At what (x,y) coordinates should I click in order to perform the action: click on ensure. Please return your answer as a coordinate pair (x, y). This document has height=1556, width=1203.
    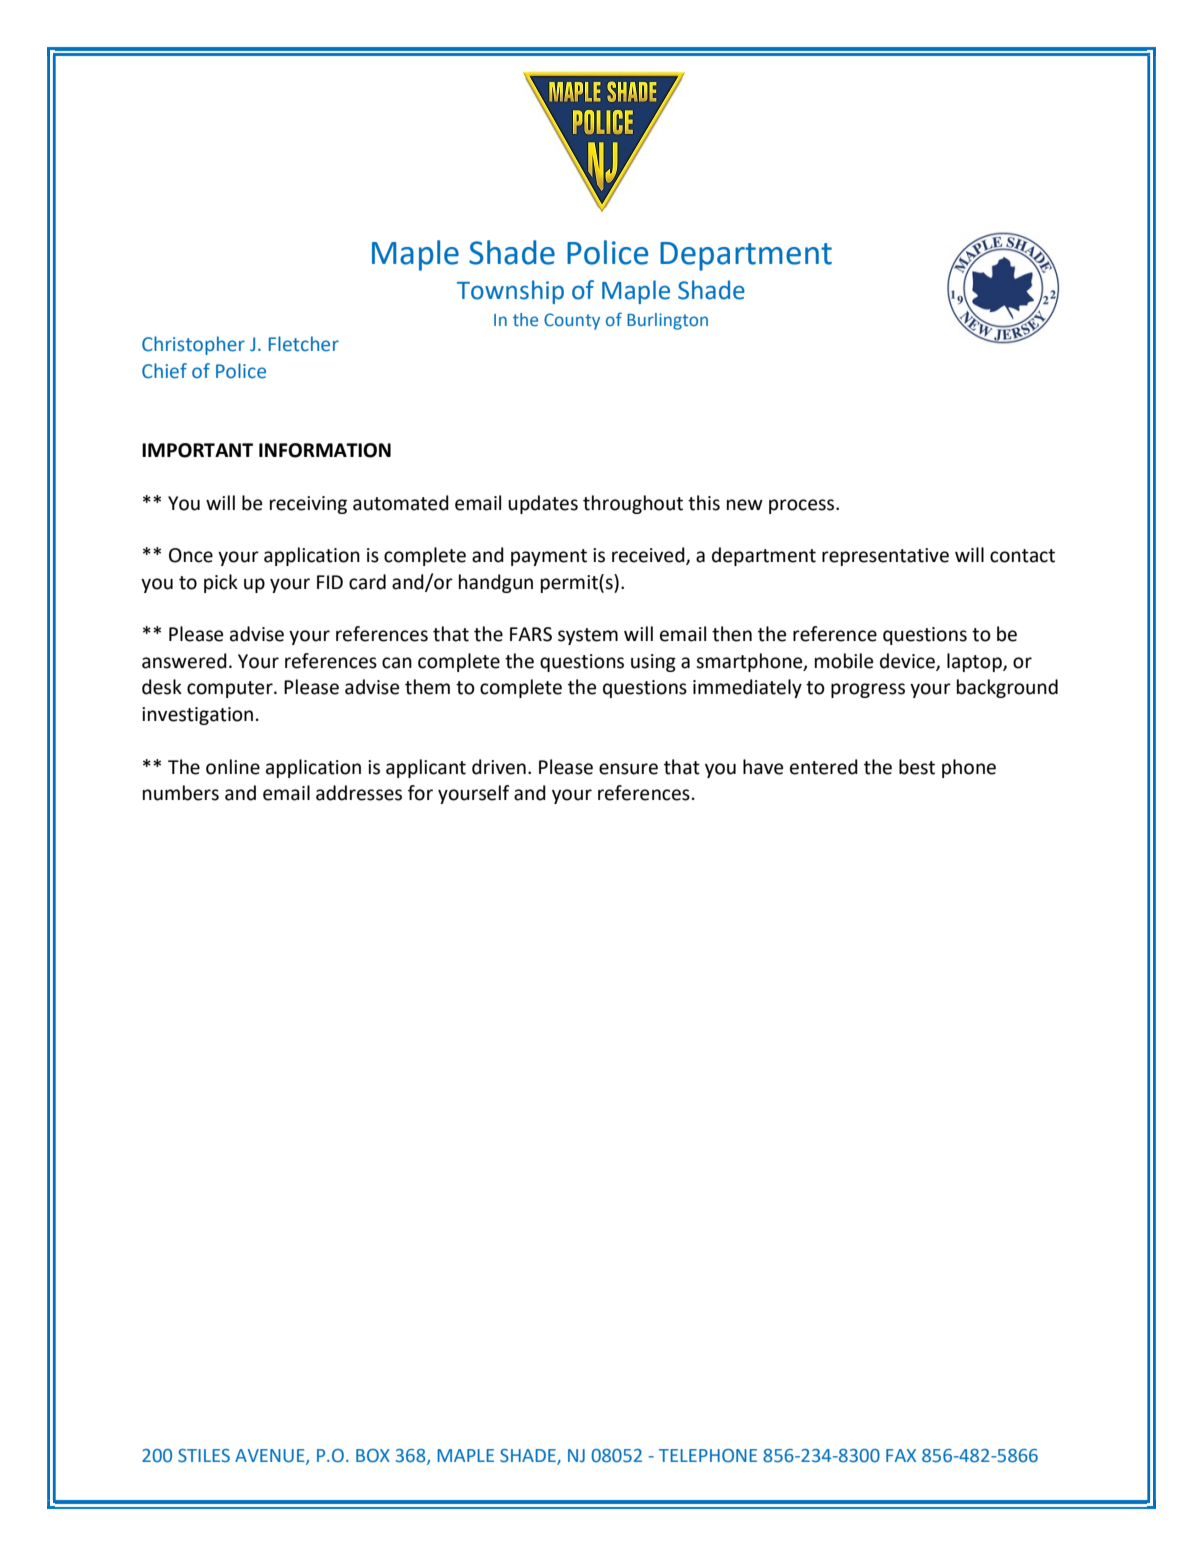
    Looking at the image, I should click on (628, 769).
